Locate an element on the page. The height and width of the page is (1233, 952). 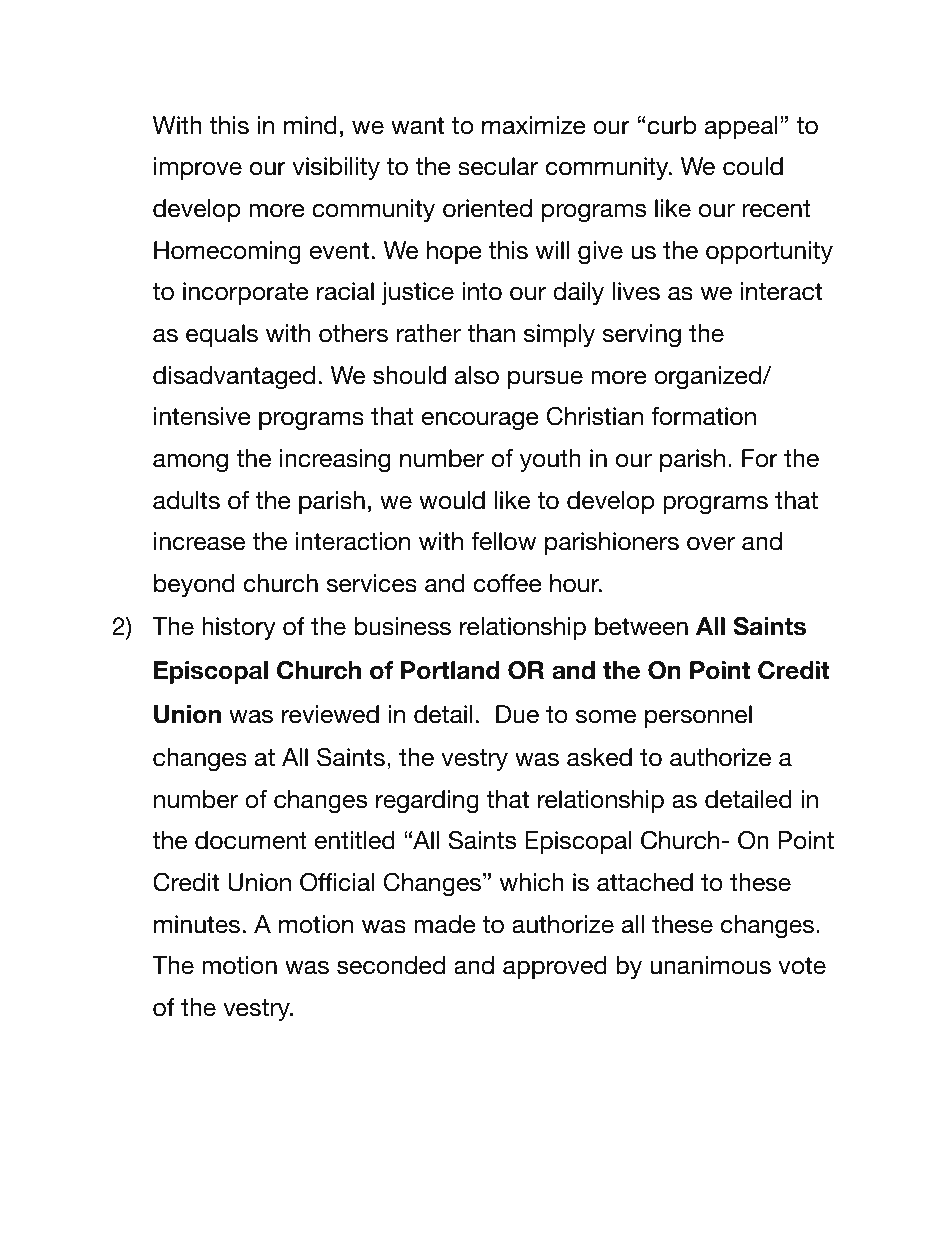
secular is located at coordinates (498, 166).
